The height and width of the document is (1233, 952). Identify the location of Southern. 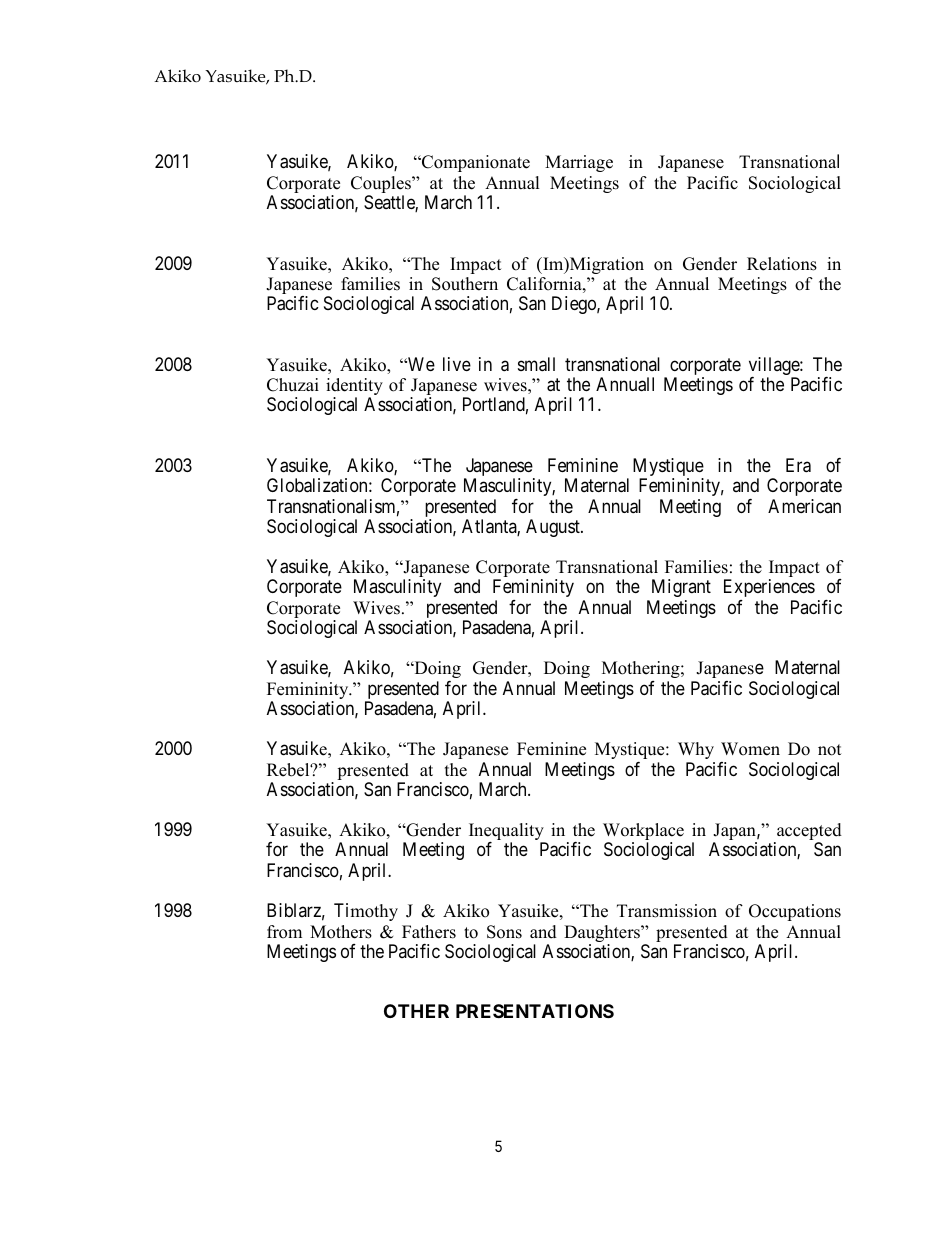
(465, 284).
